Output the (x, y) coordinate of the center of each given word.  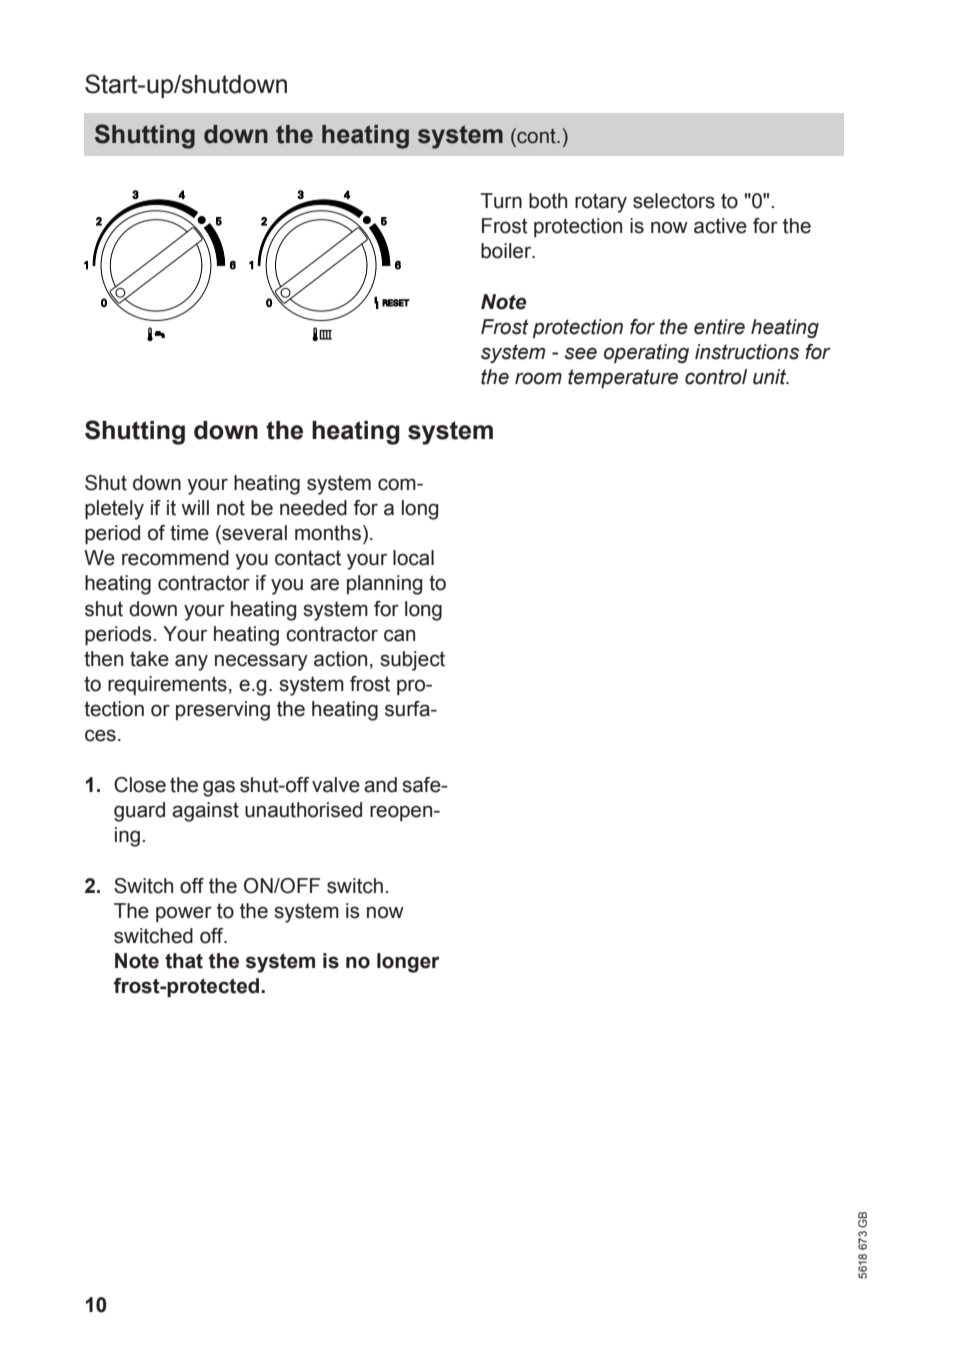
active (720, 226)
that (184, 961)
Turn (501, 201)
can (399, 635)
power (184, 914)
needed (313, 508)
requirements (167, 685)
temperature (623, 378)
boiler (507, 251)
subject (412, 661)
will (195, 507)
